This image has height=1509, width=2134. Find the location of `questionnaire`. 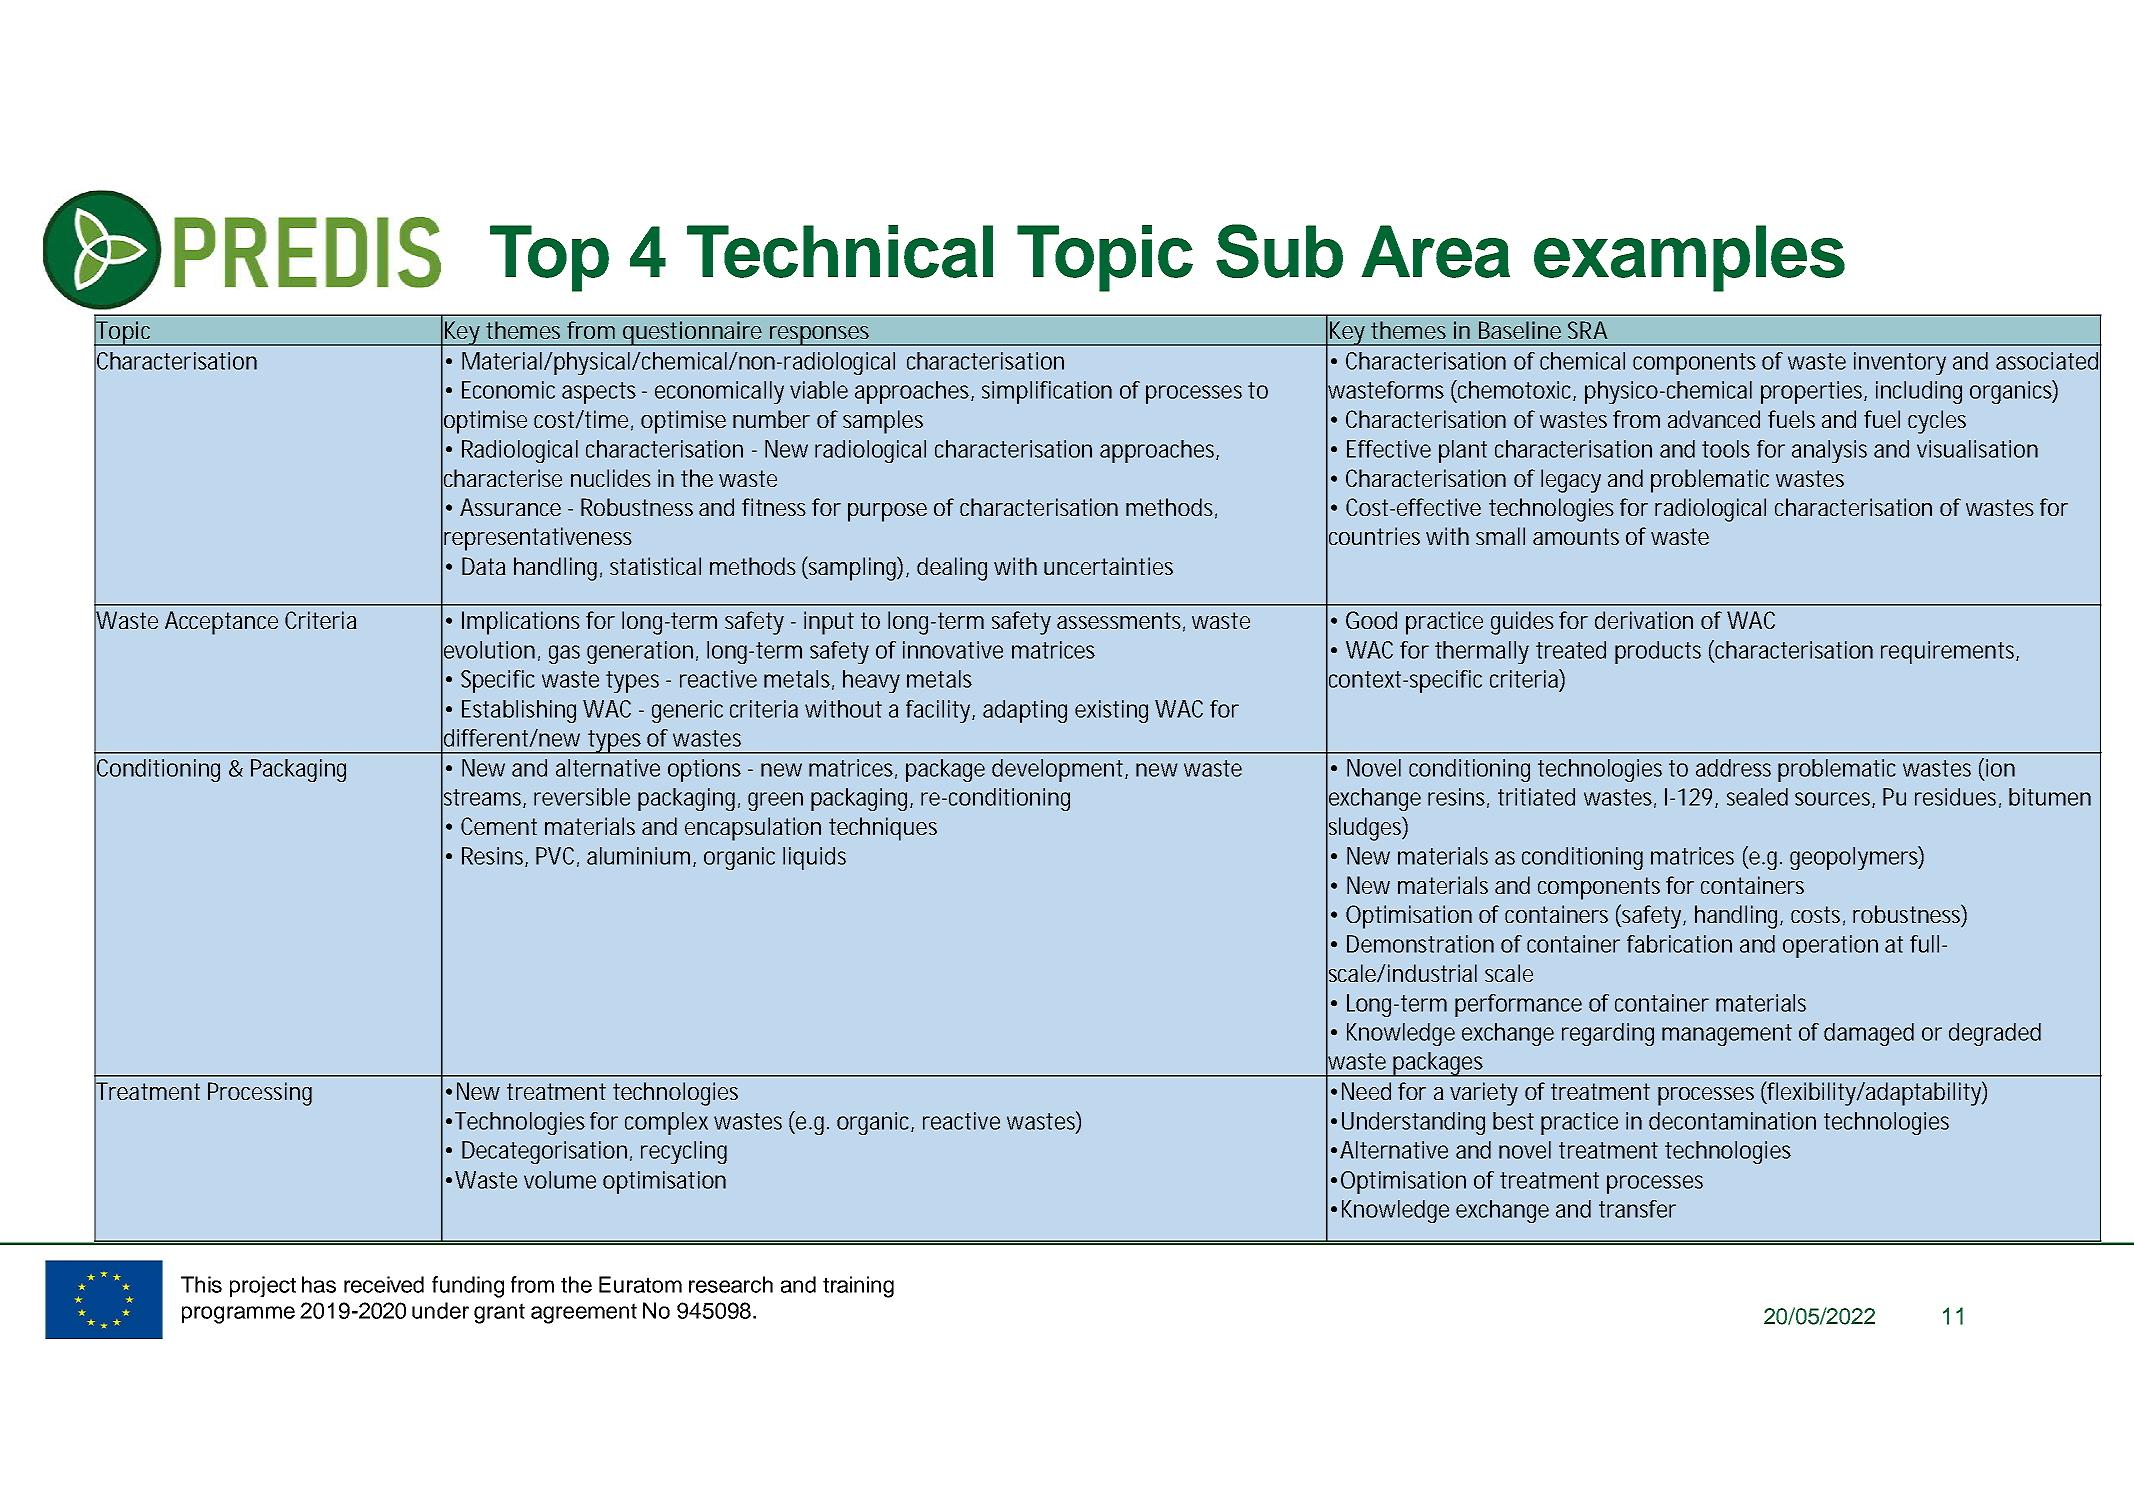

questionnaire is located at coordinates (691, 333).
